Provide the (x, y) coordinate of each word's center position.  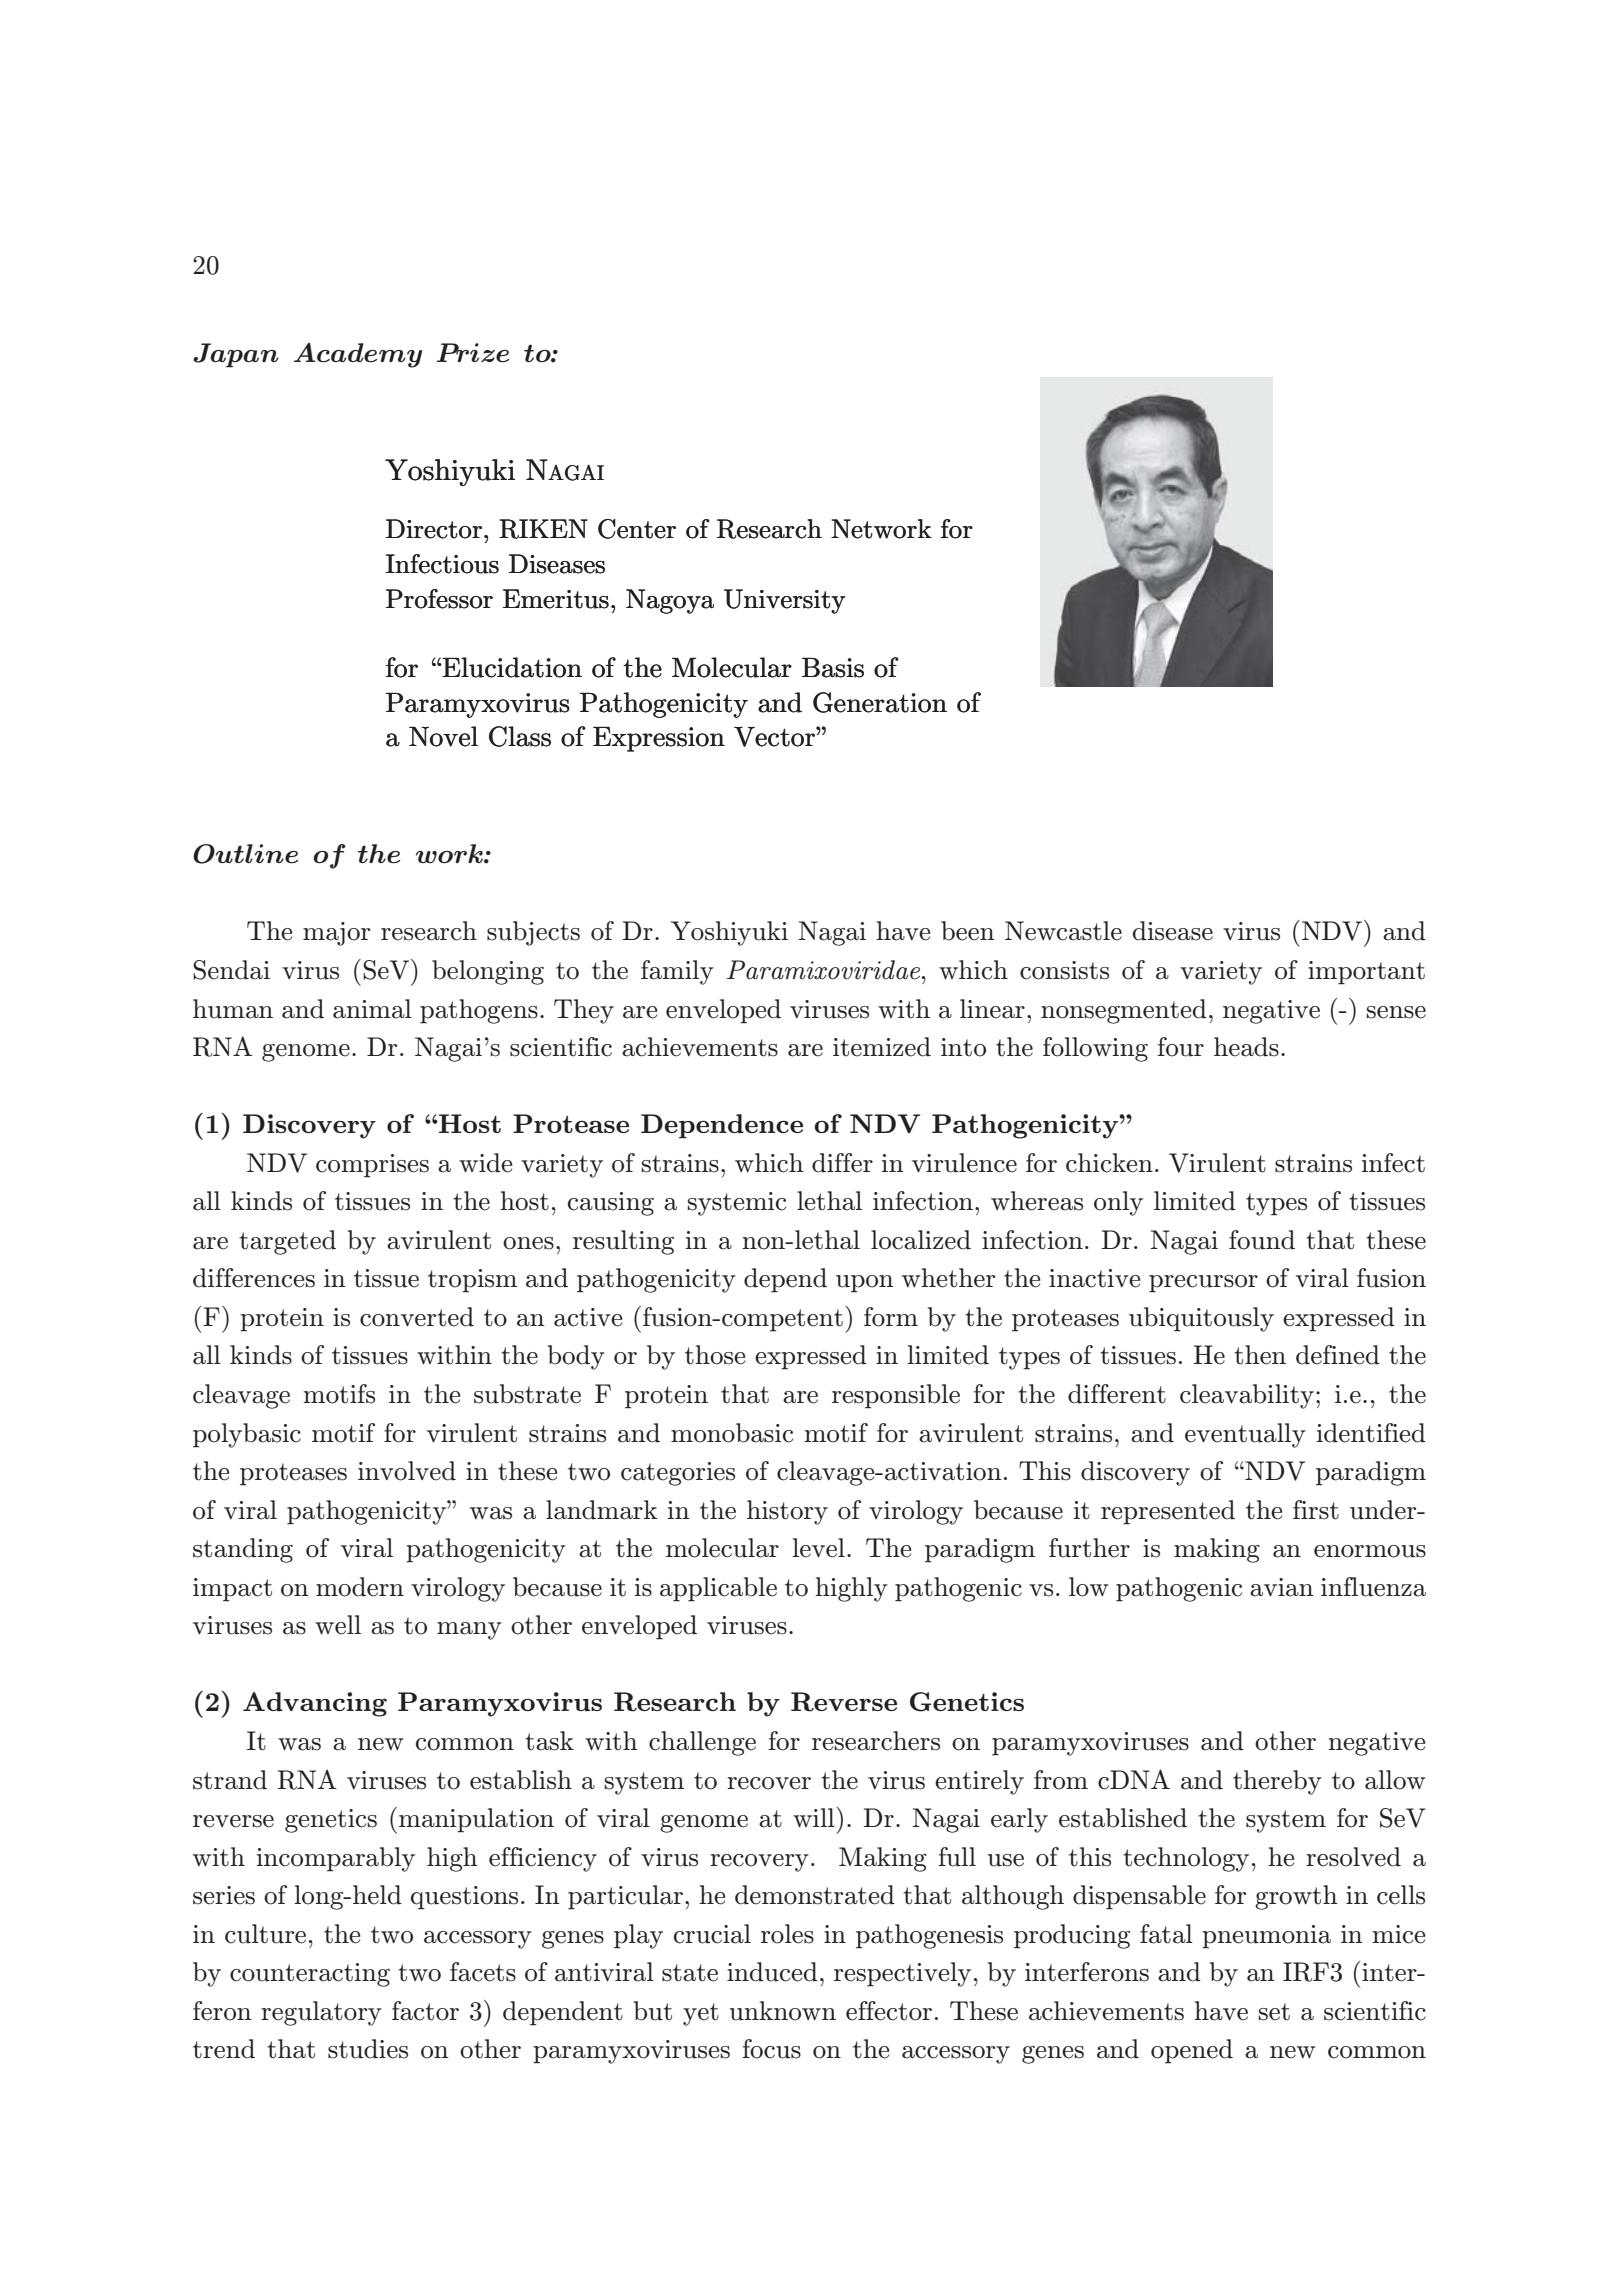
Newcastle (1063, 931)
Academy (358, 355)
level (818, 1548)
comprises (372, 1166)
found (1262, 1240)
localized (921, 1240)
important (1366, 973)
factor (425, 2011)
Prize (473, 353)
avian (1282, 1587)
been (968, 931)
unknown (783, 2011)
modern (360, 1587)
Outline (245, 854)
